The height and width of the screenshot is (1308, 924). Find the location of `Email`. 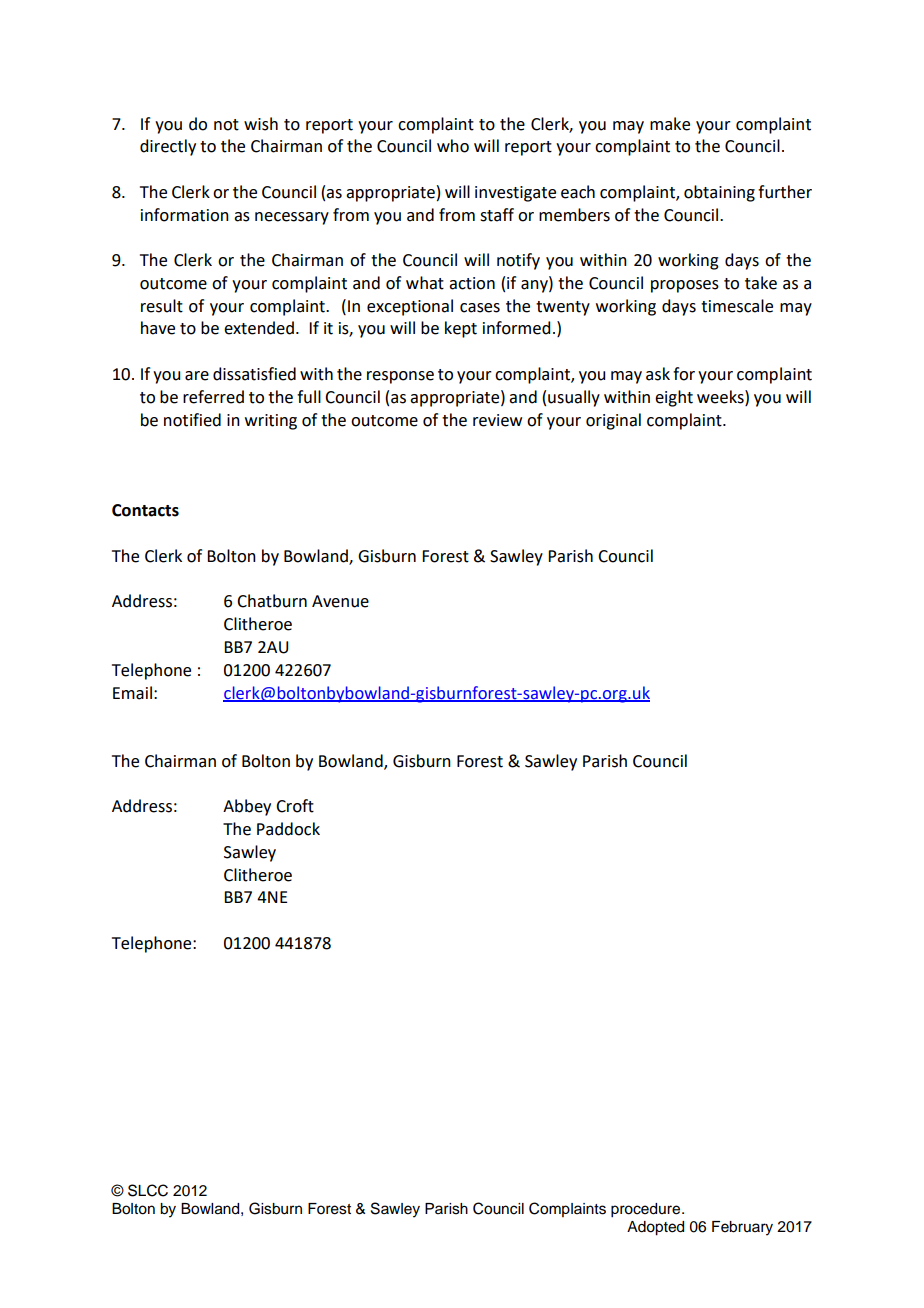

Email is located at coordinates (132, 693).
